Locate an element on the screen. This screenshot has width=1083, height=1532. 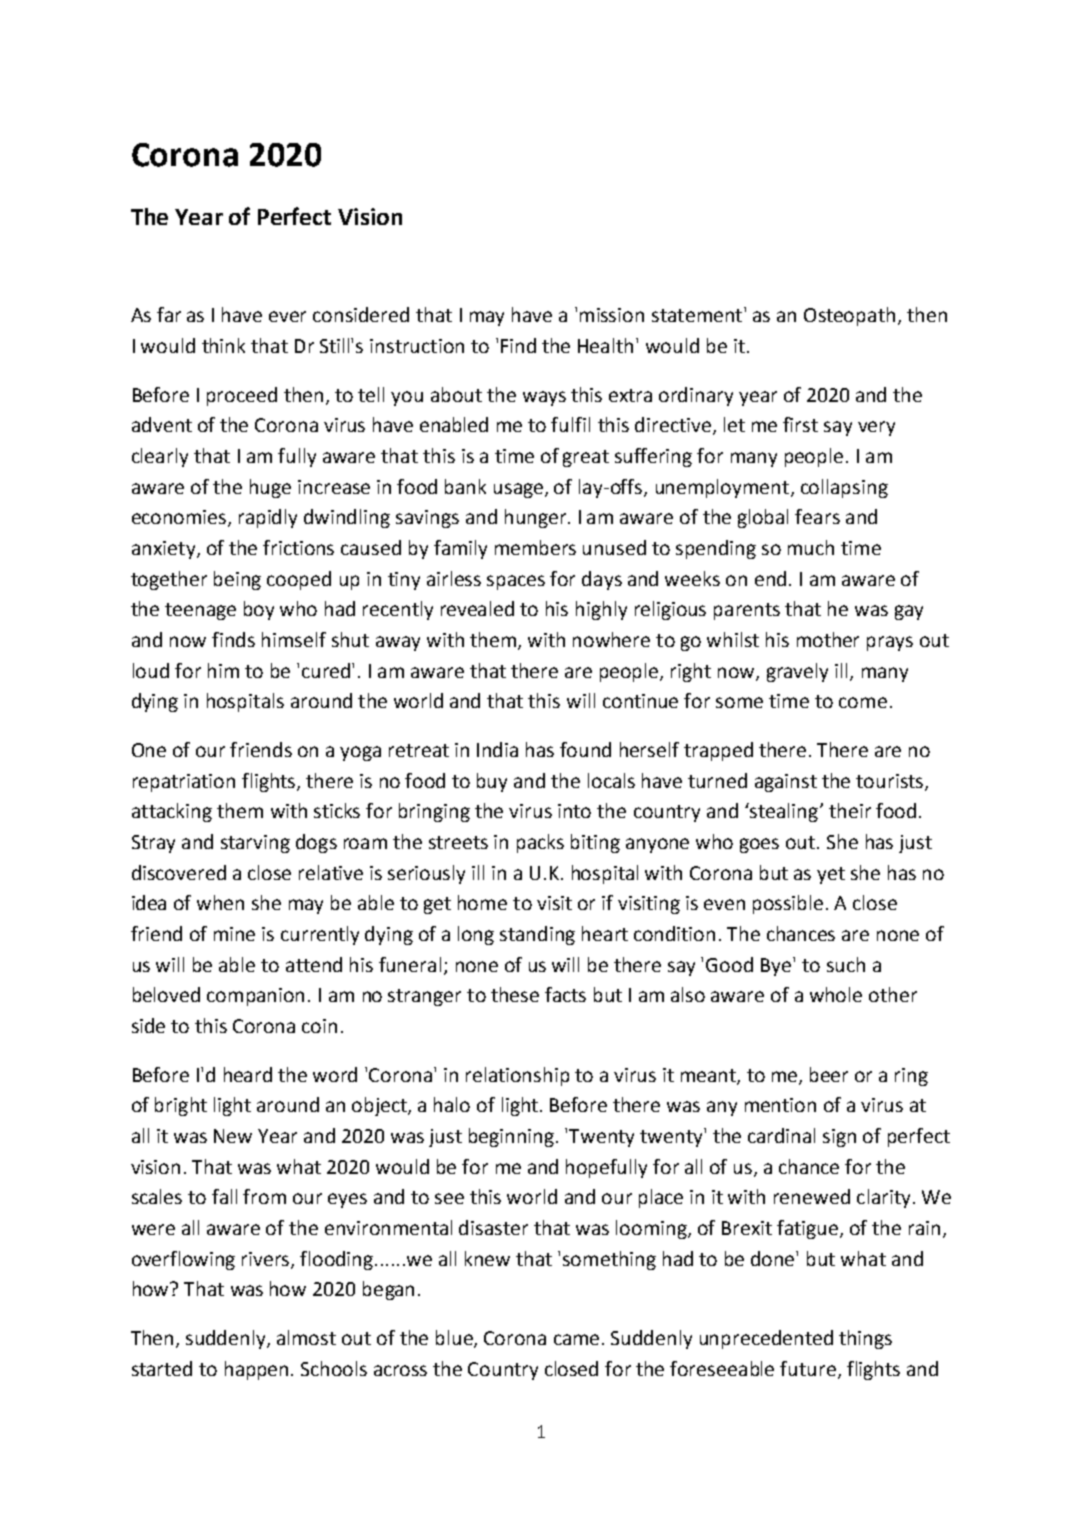
came is located at coordinates (576, 1339).
